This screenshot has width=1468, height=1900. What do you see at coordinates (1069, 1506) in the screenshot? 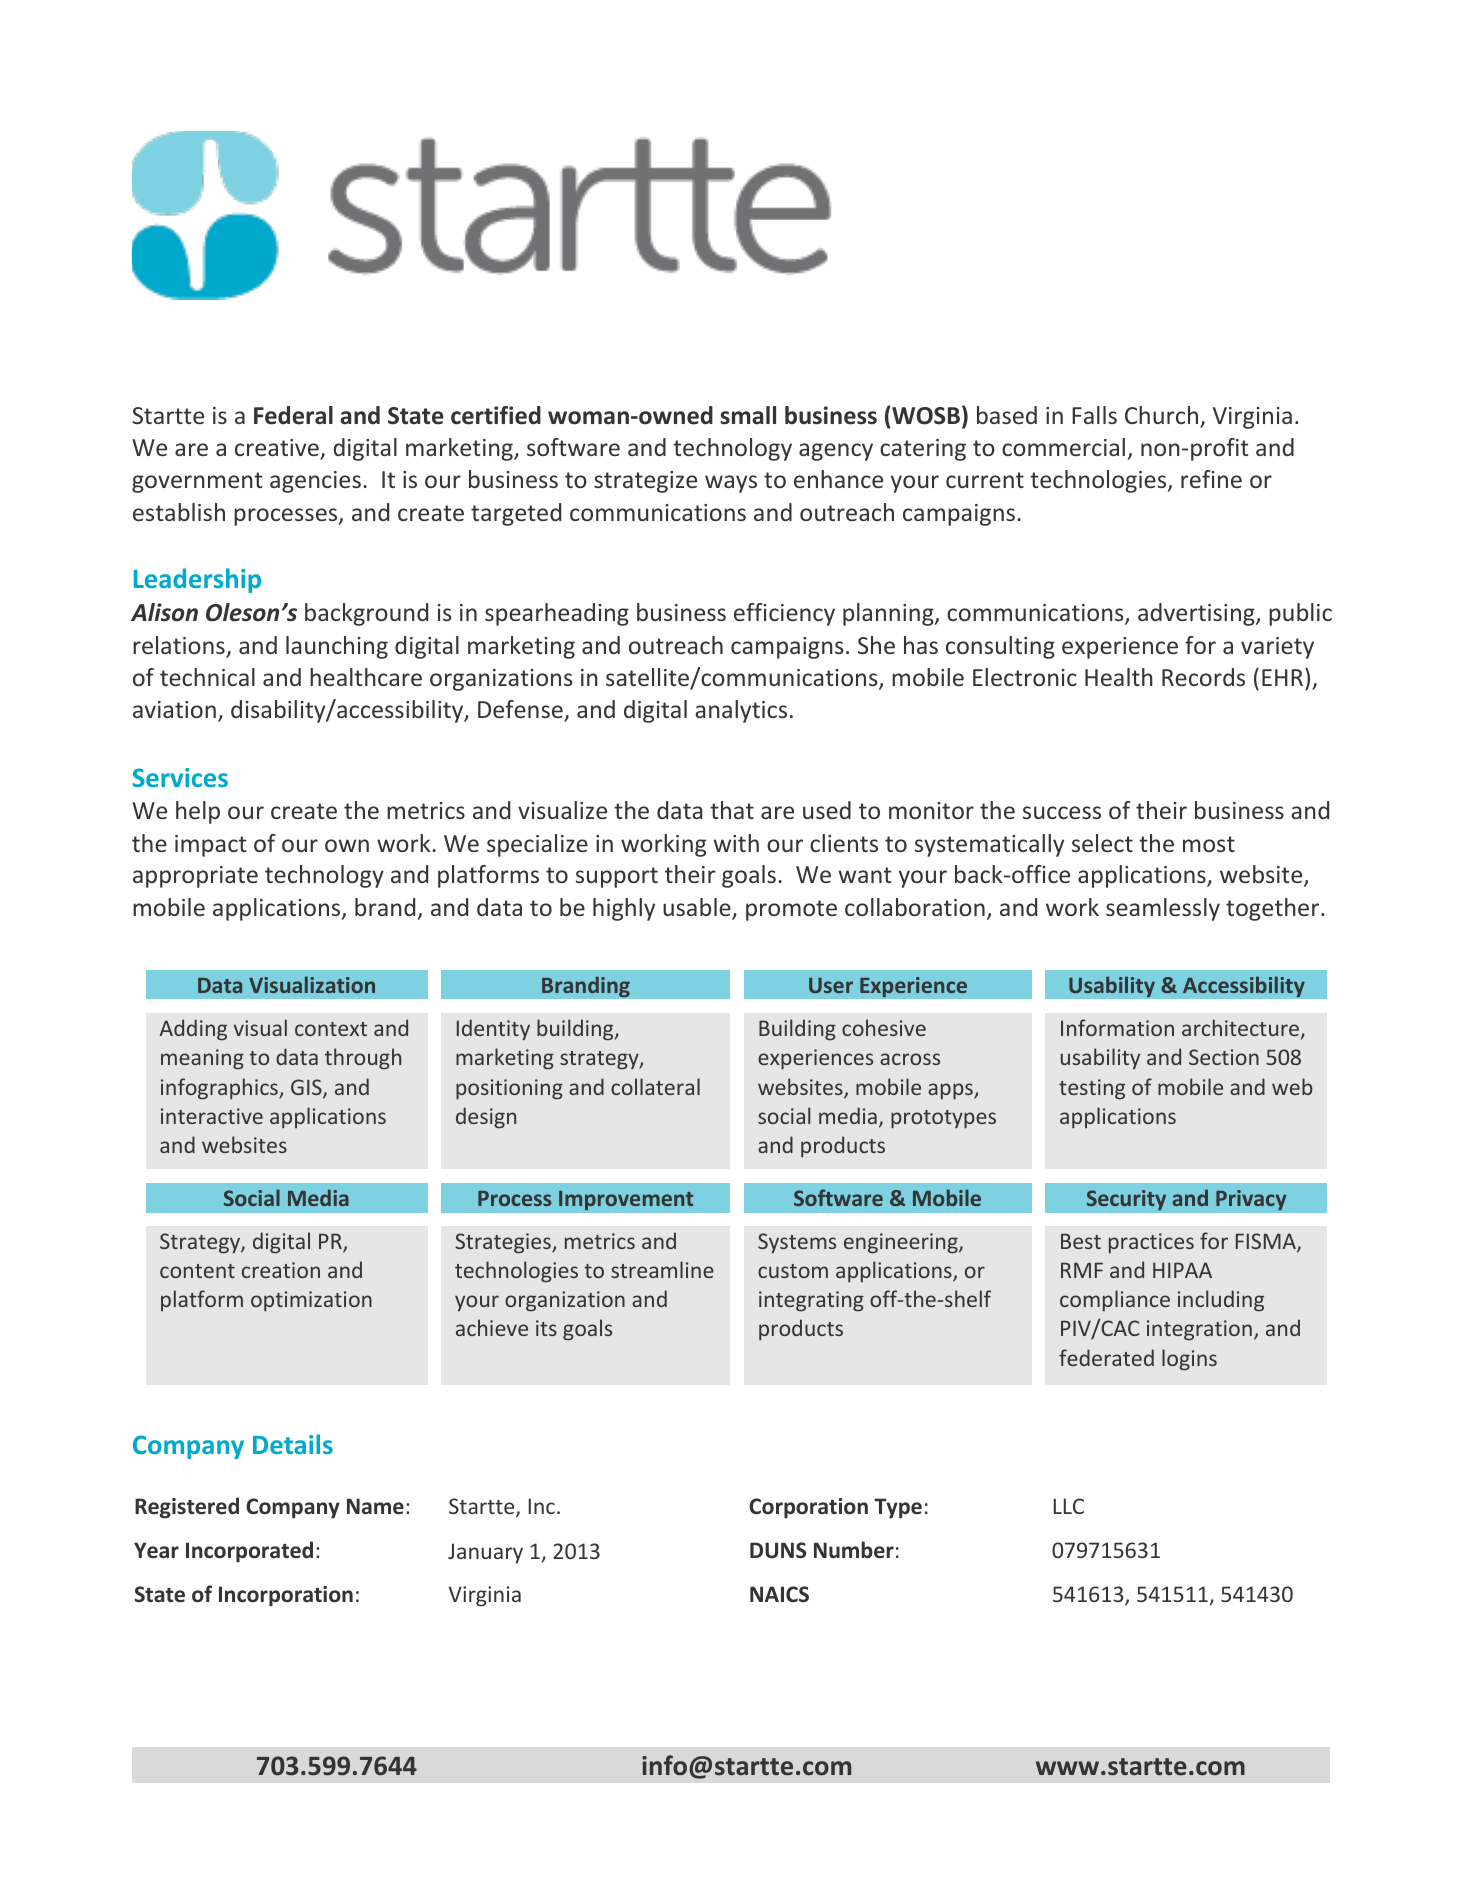
I see `LLC` at bounding box center [1069, 1506].
